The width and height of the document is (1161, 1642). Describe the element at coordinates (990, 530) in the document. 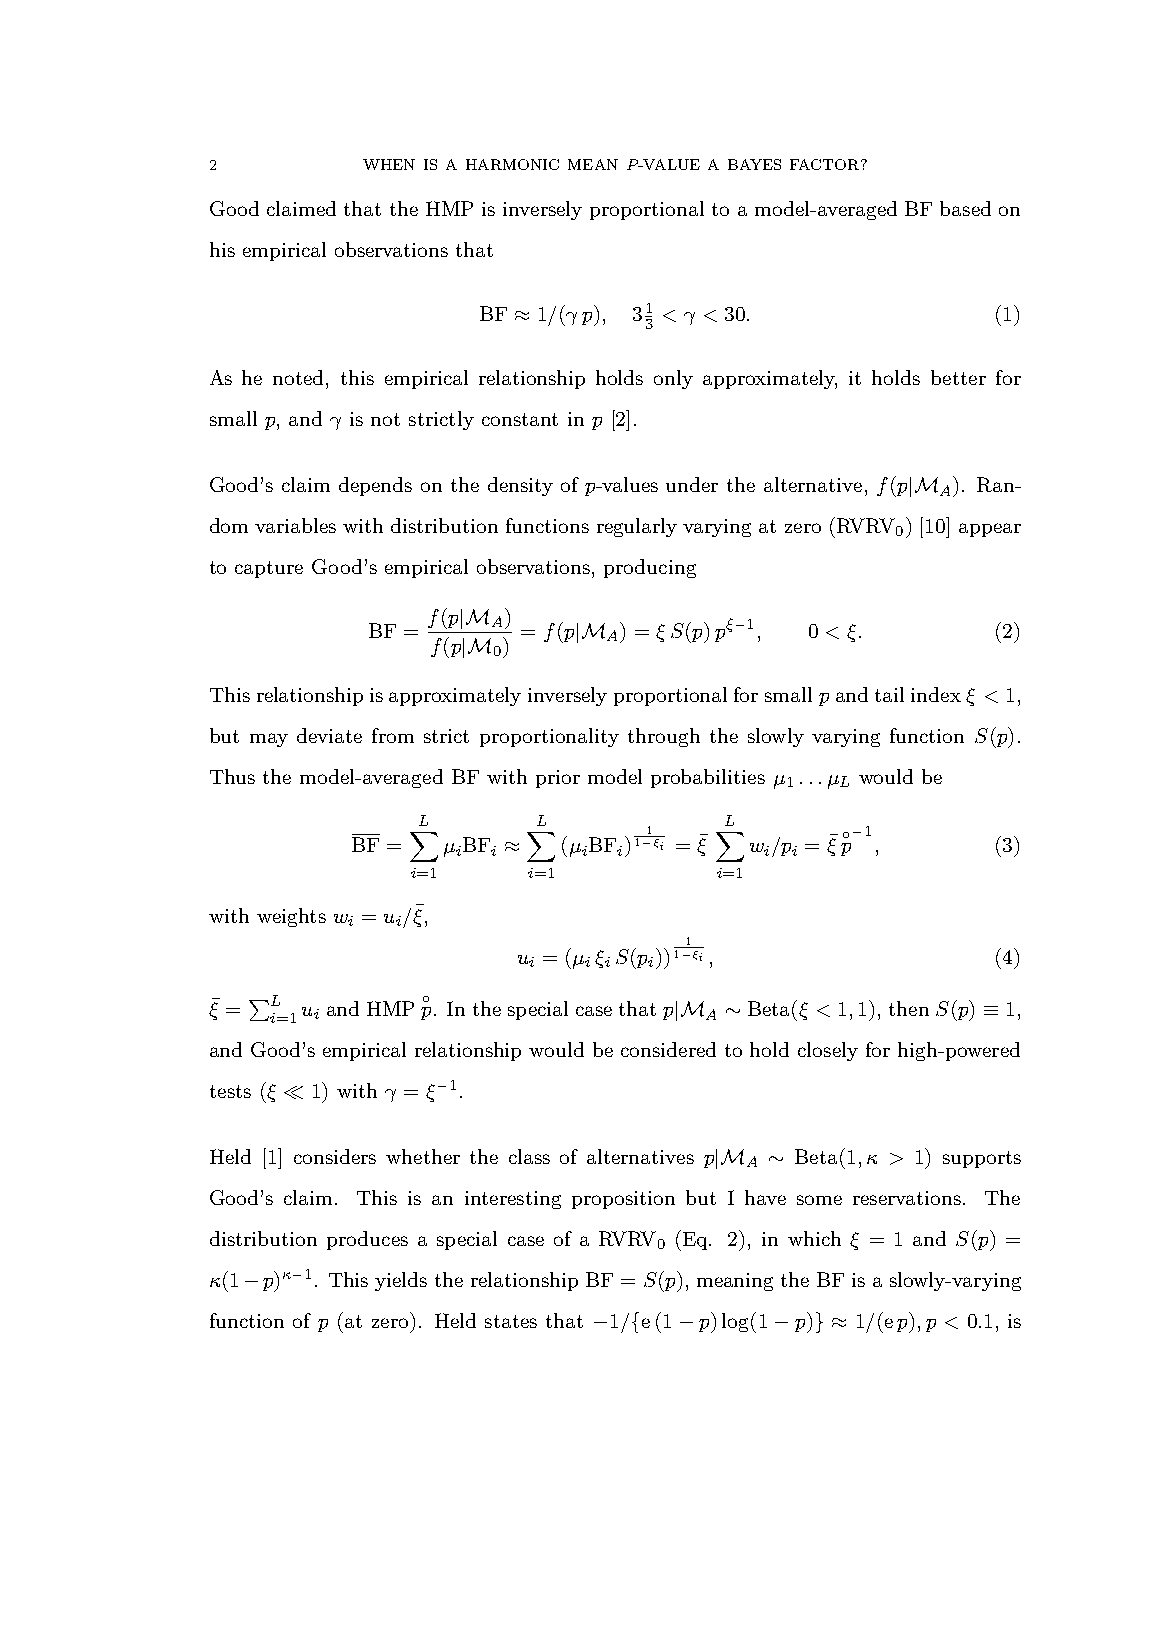

I see `appear` at that location.
